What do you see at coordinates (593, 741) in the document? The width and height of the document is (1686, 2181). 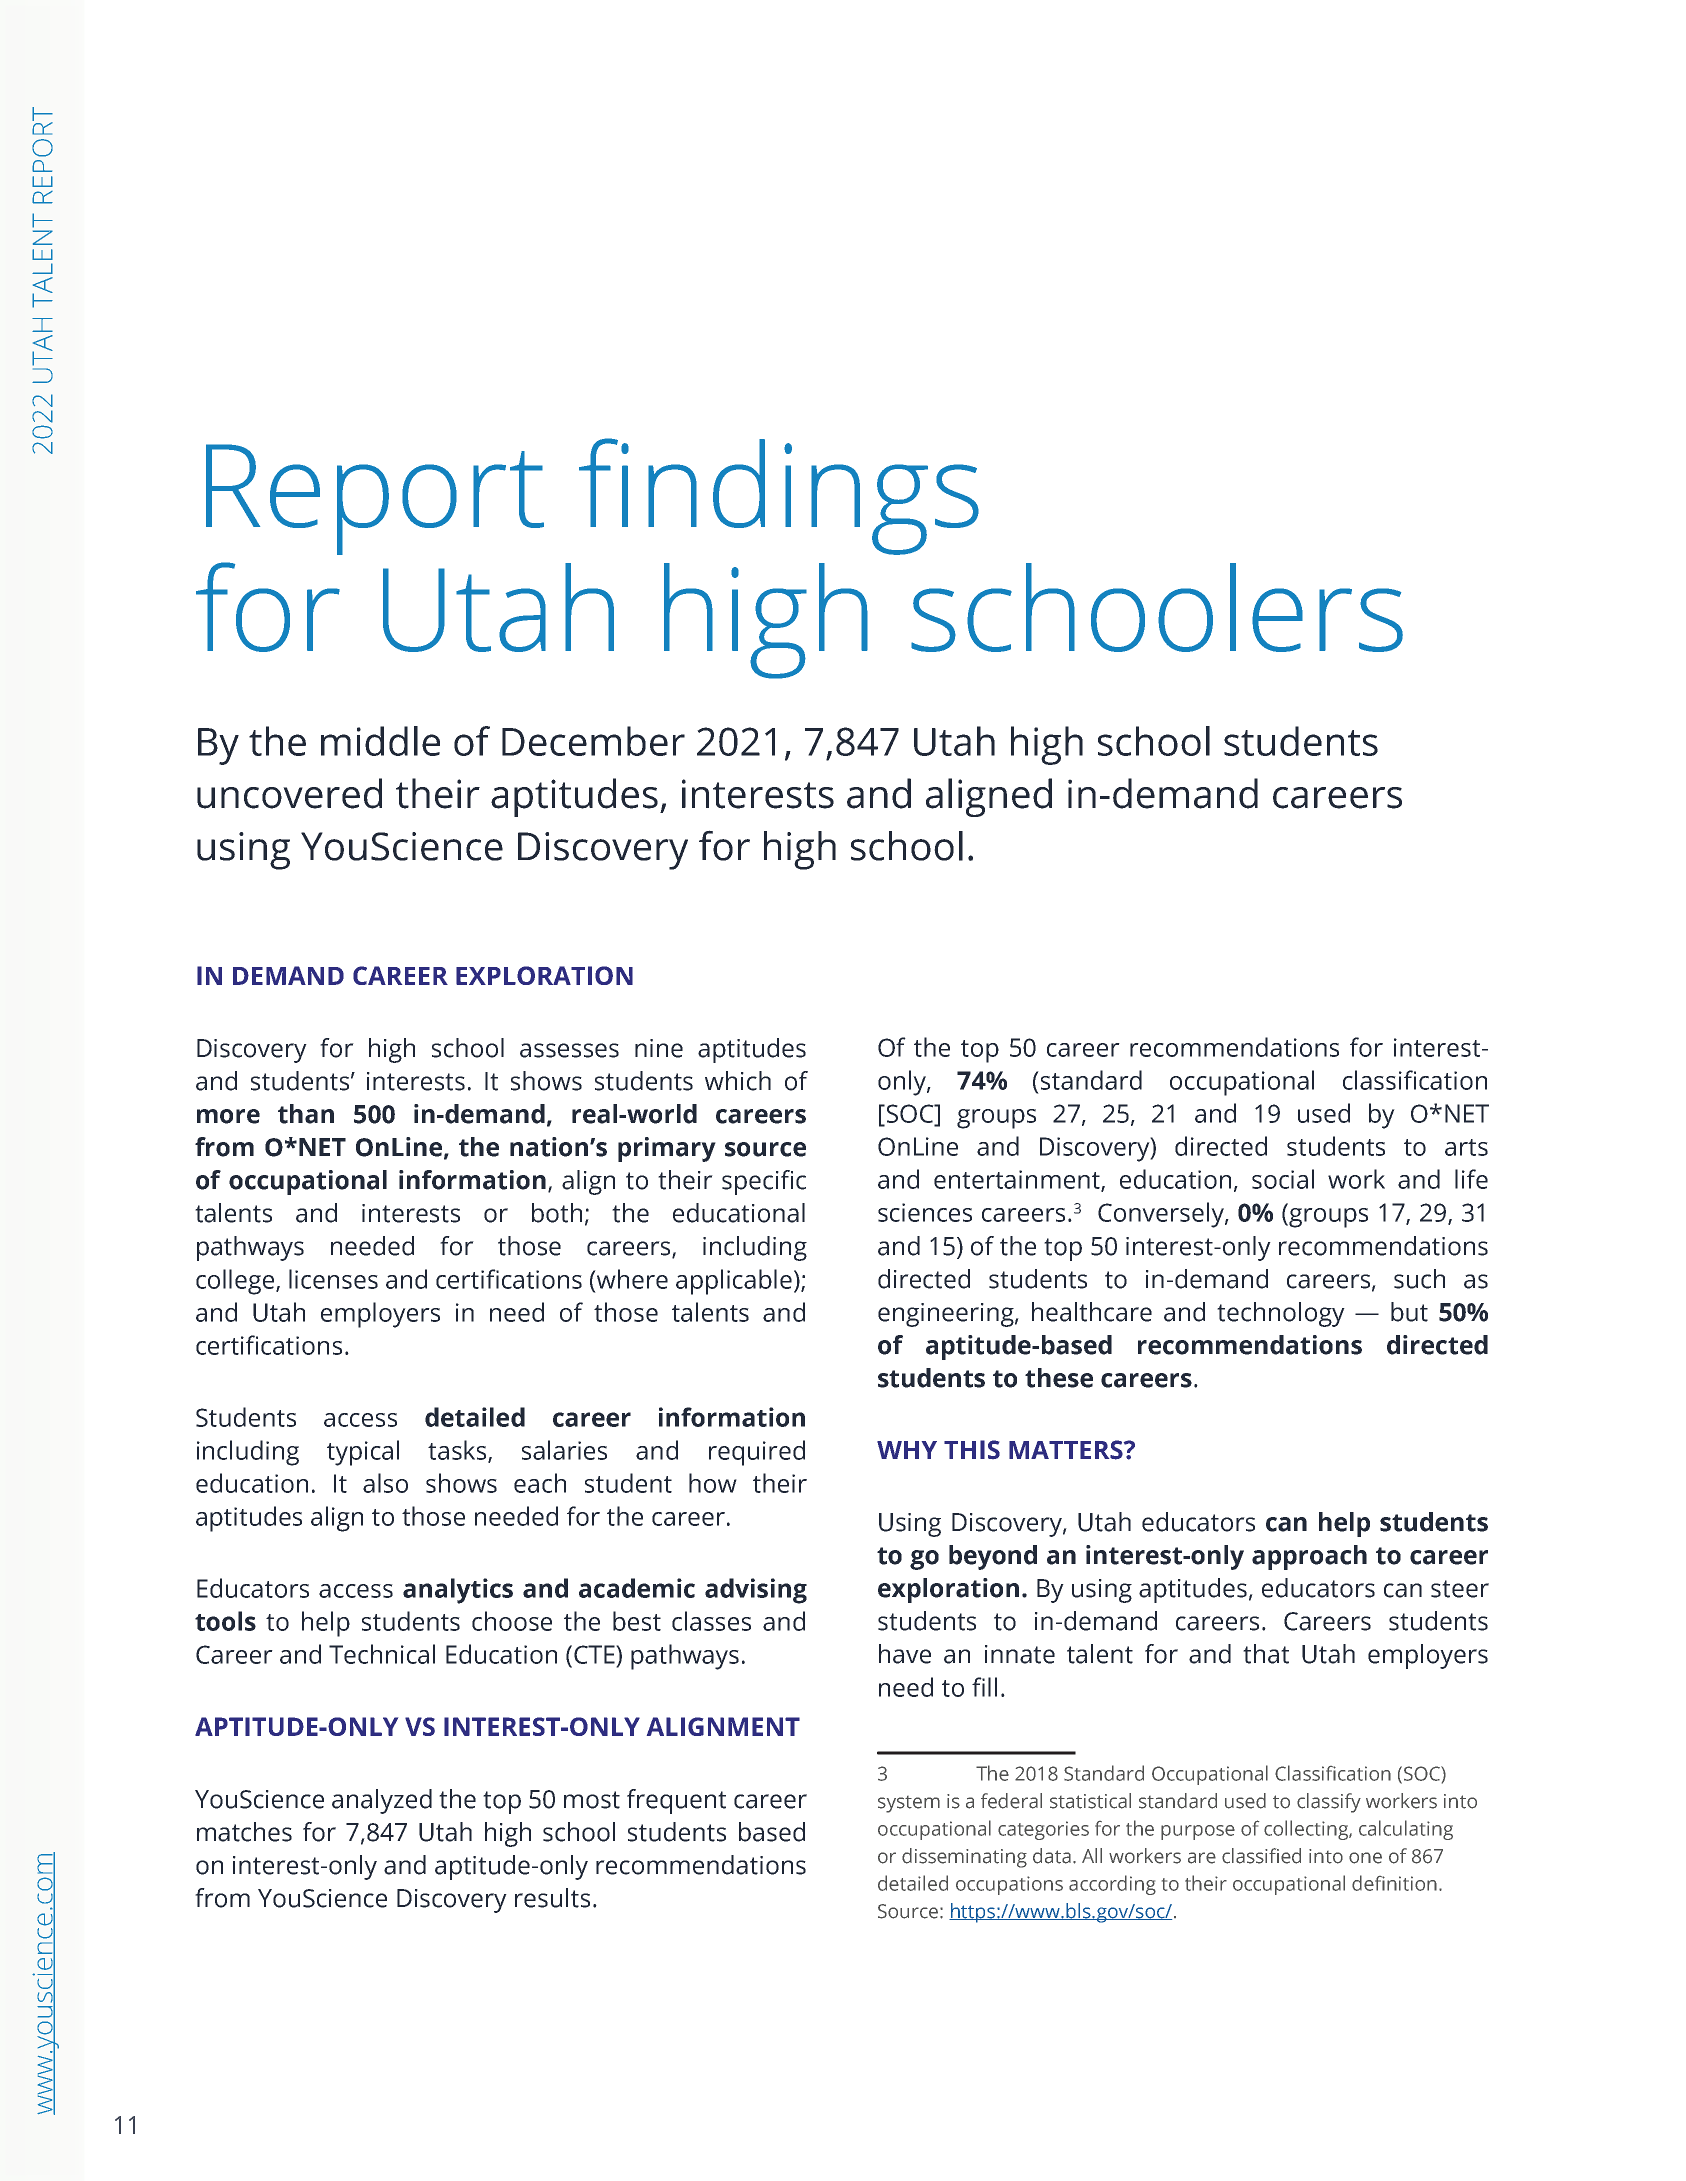 I see `December` at bounding box center [593, 741].
